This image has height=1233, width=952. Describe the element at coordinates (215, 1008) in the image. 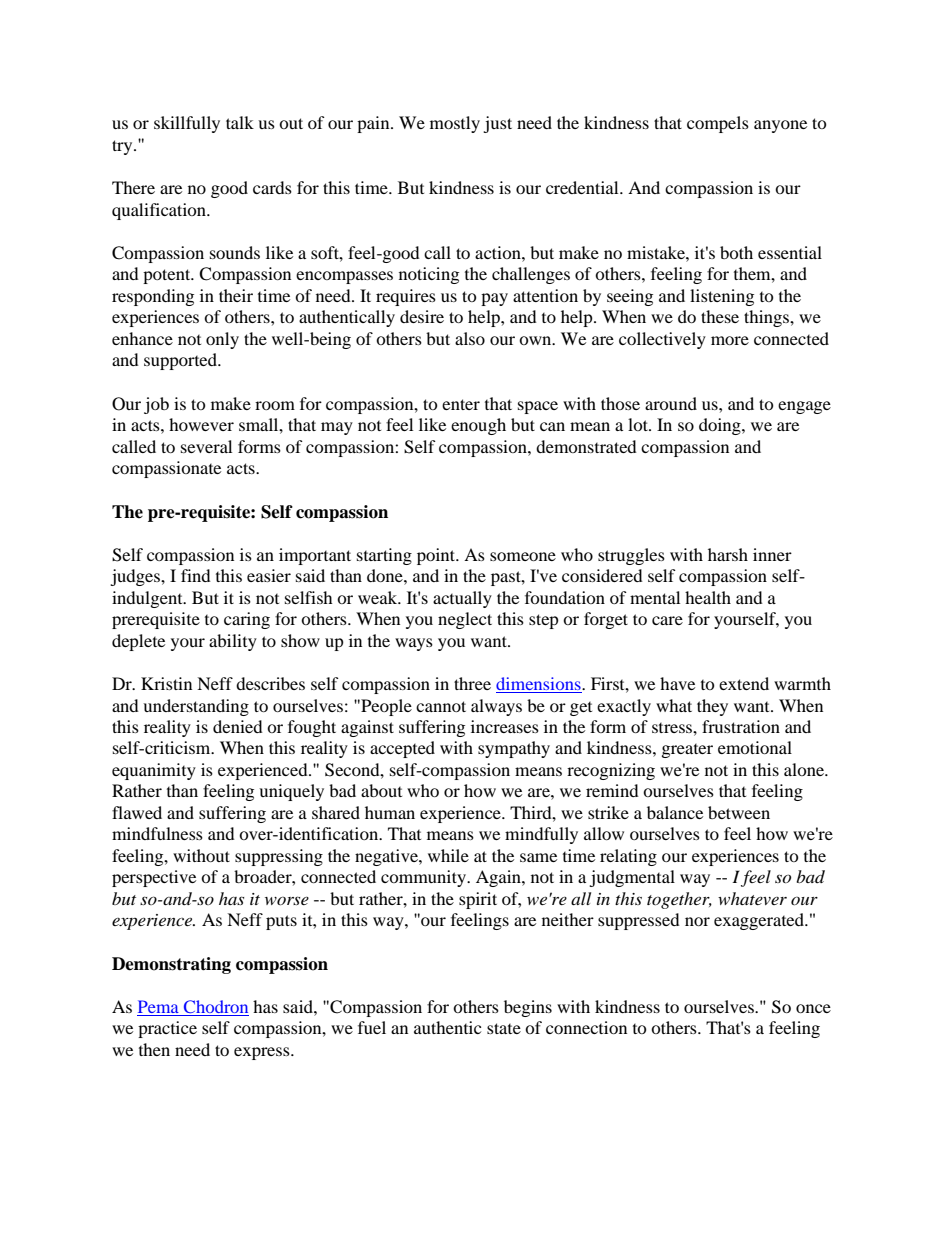

I see `Chodron` at that location.
